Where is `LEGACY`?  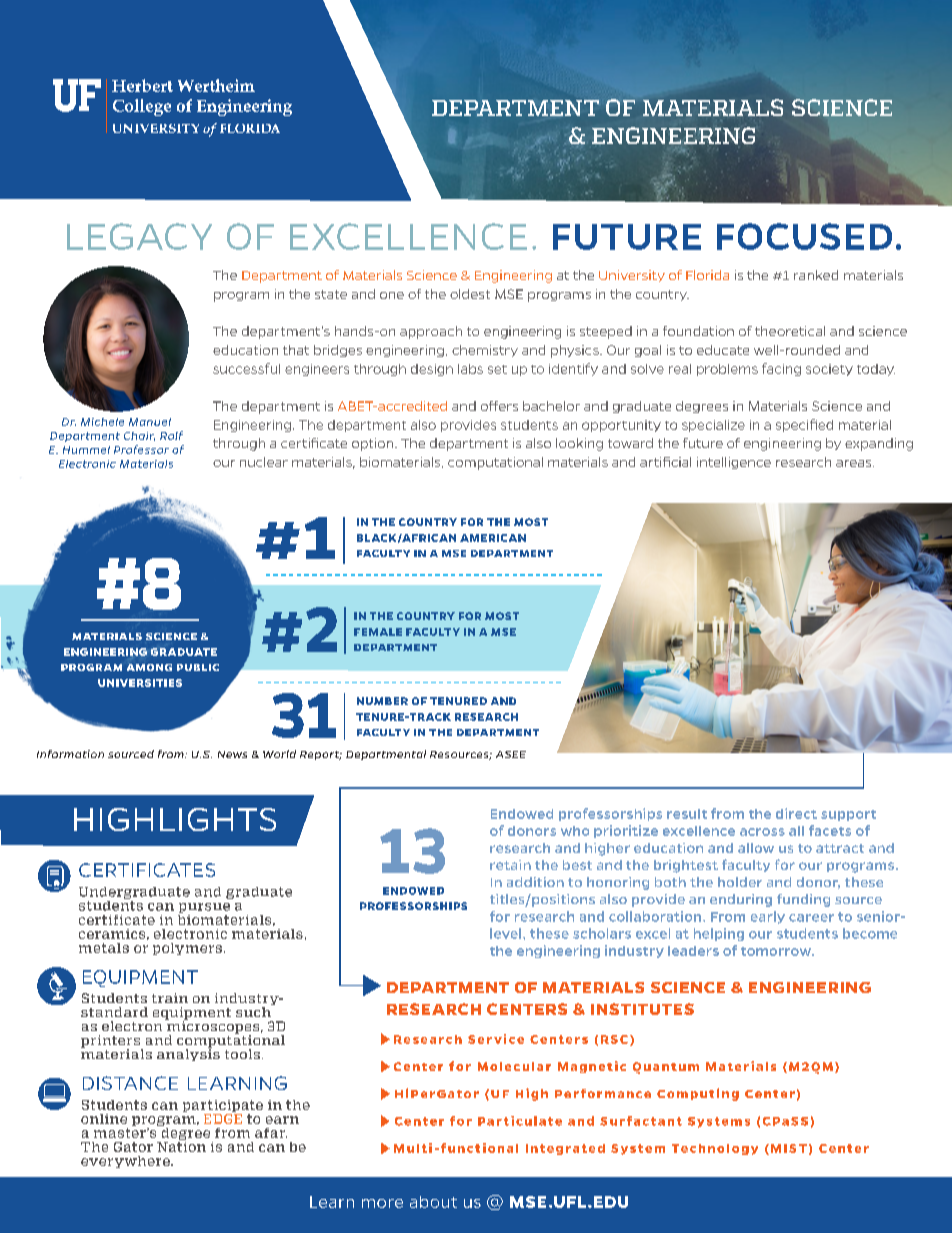 LEGACY is located at coordinates (139, 236).
